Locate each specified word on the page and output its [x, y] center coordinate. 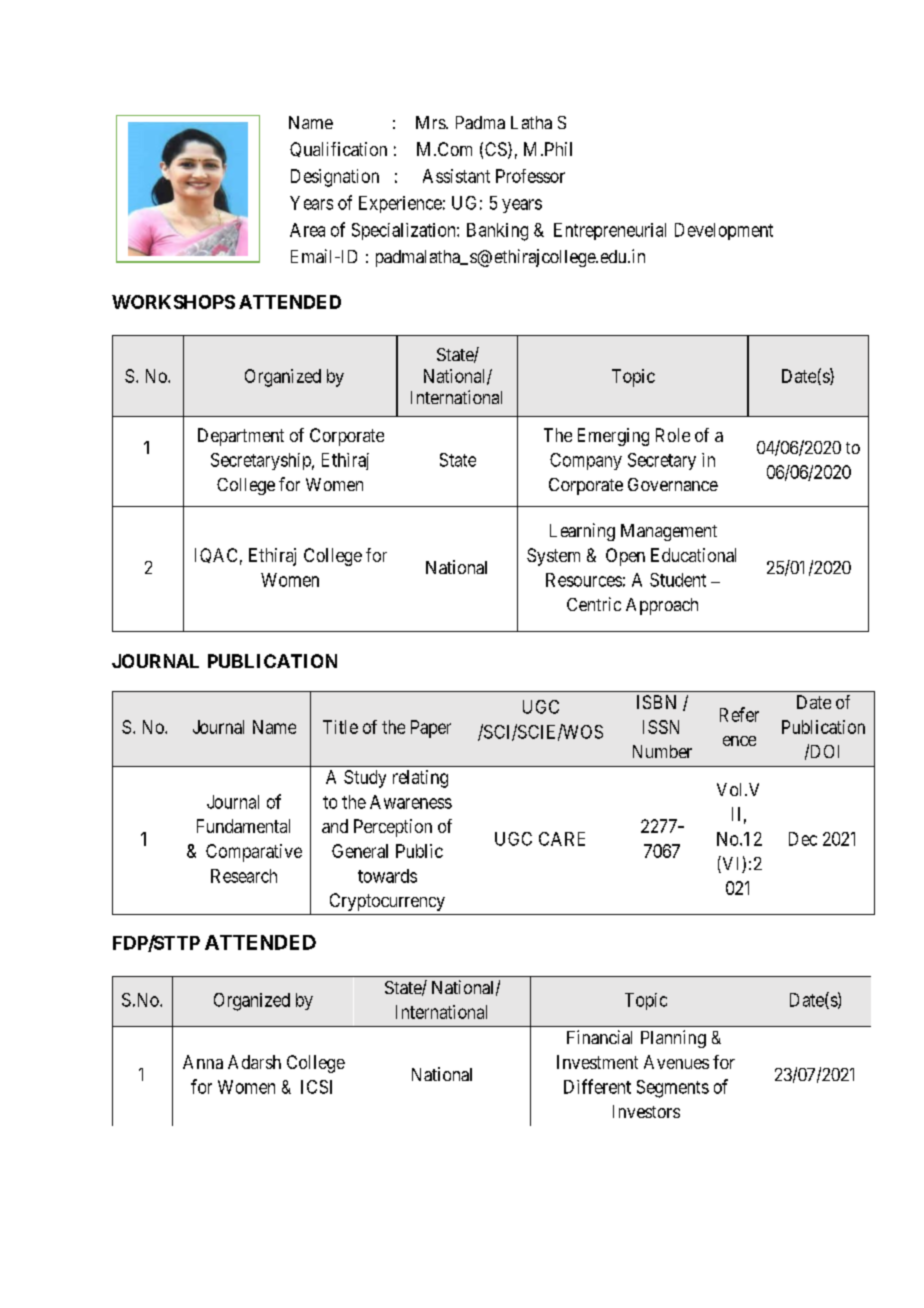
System [553, 557]
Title [340, 727]
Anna [203, 1062]
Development [724, 231]
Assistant [456, 176]
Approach [662, 606]
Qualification [338, 149]
